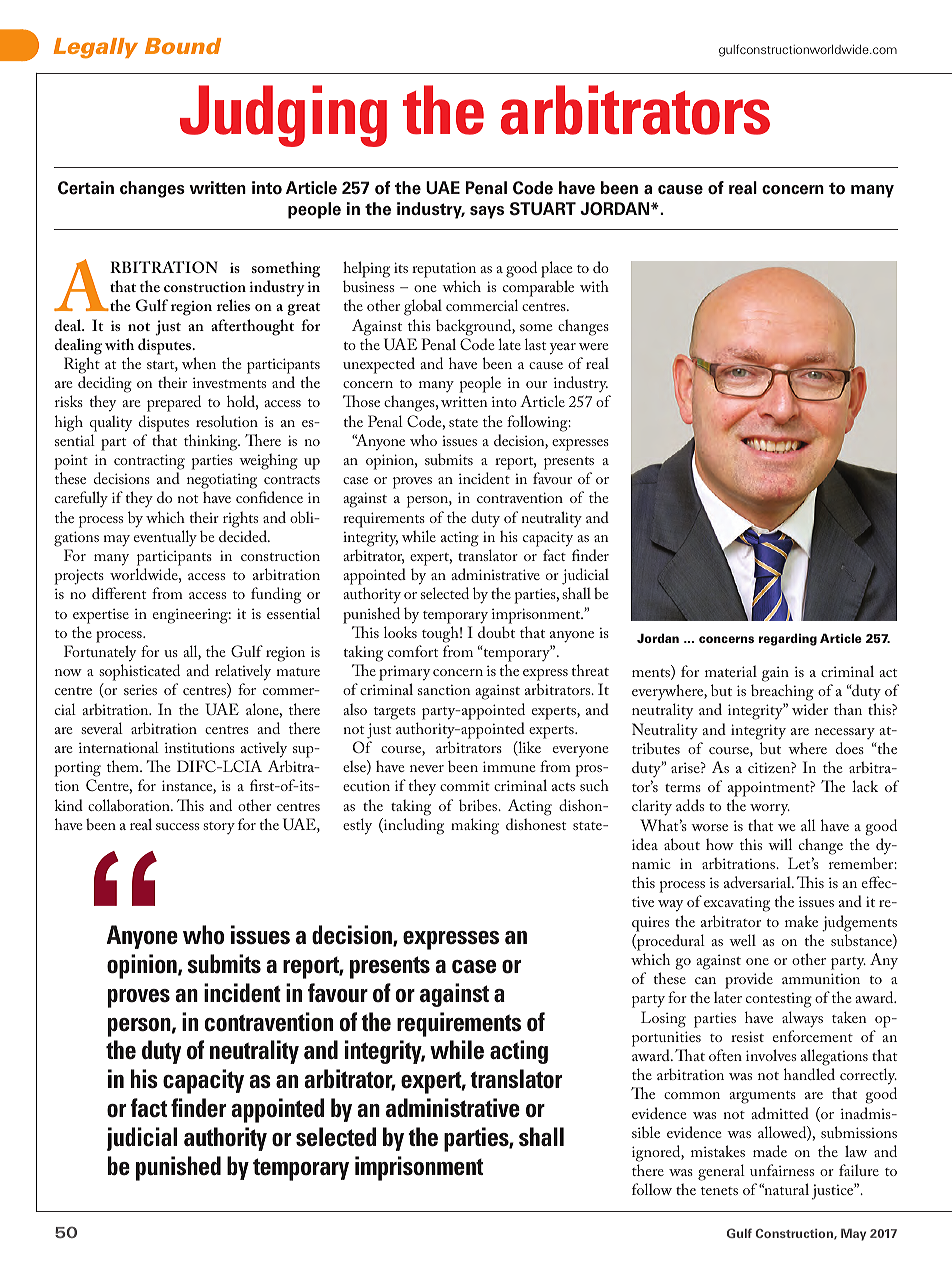 Image resolution: width=952 pixels, height=1279 pixels. I want to click on story, so click(219, 828).
